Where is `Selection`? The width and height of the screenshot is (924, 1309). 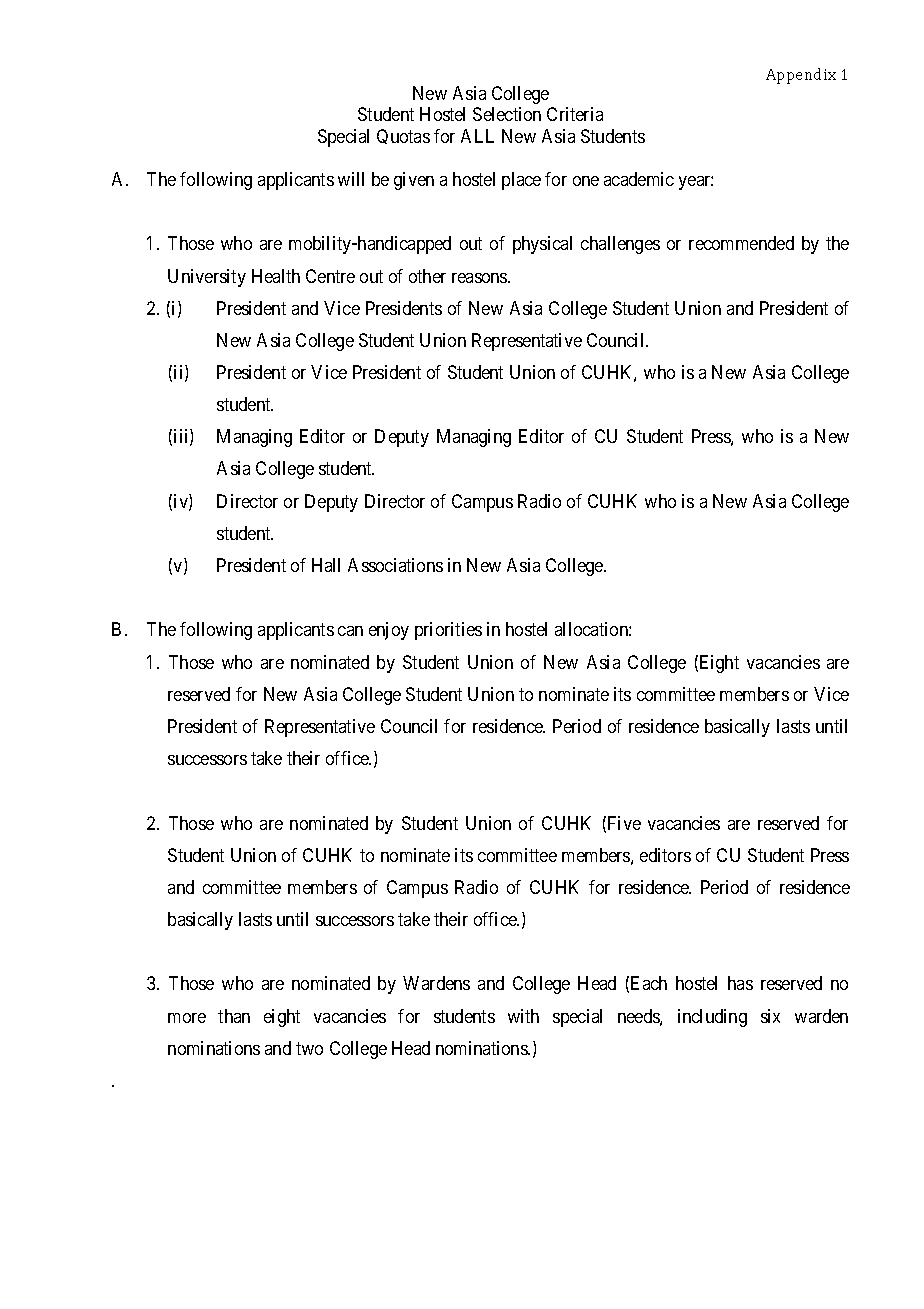 Selection is located at coordinates (507, 114).
